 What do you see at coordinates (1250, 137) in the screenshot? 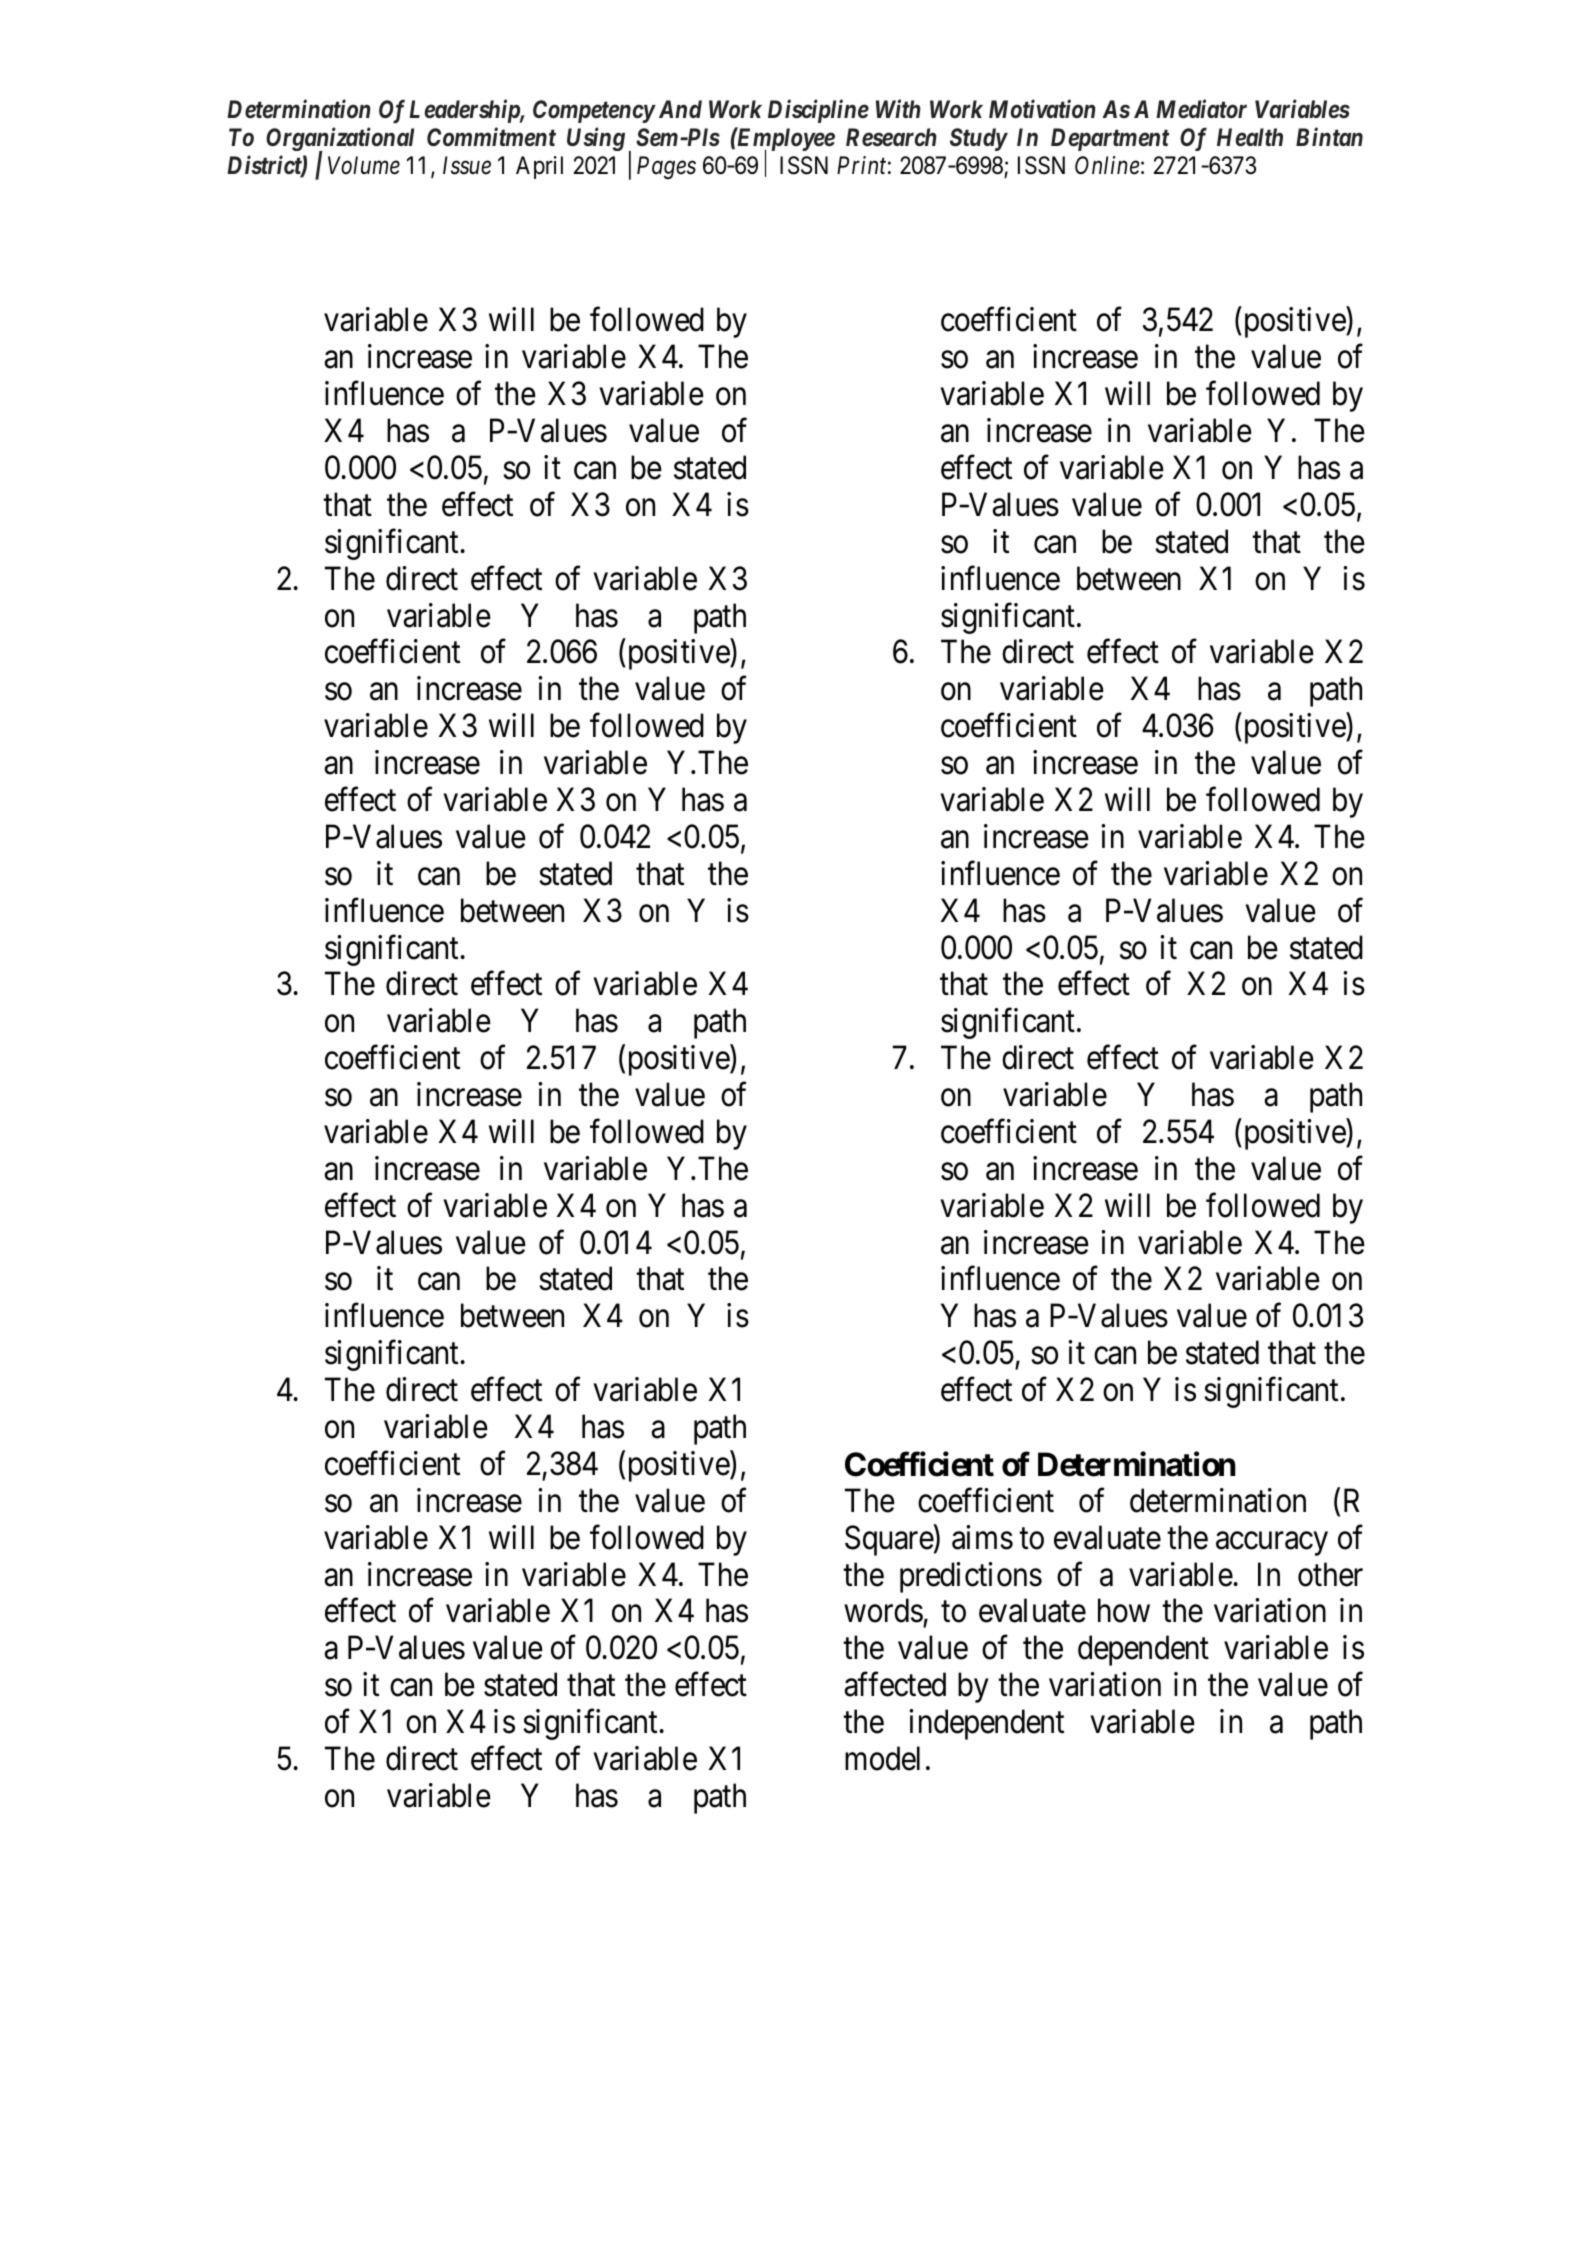
I see `Health` at bounding box center [1250, 137].
